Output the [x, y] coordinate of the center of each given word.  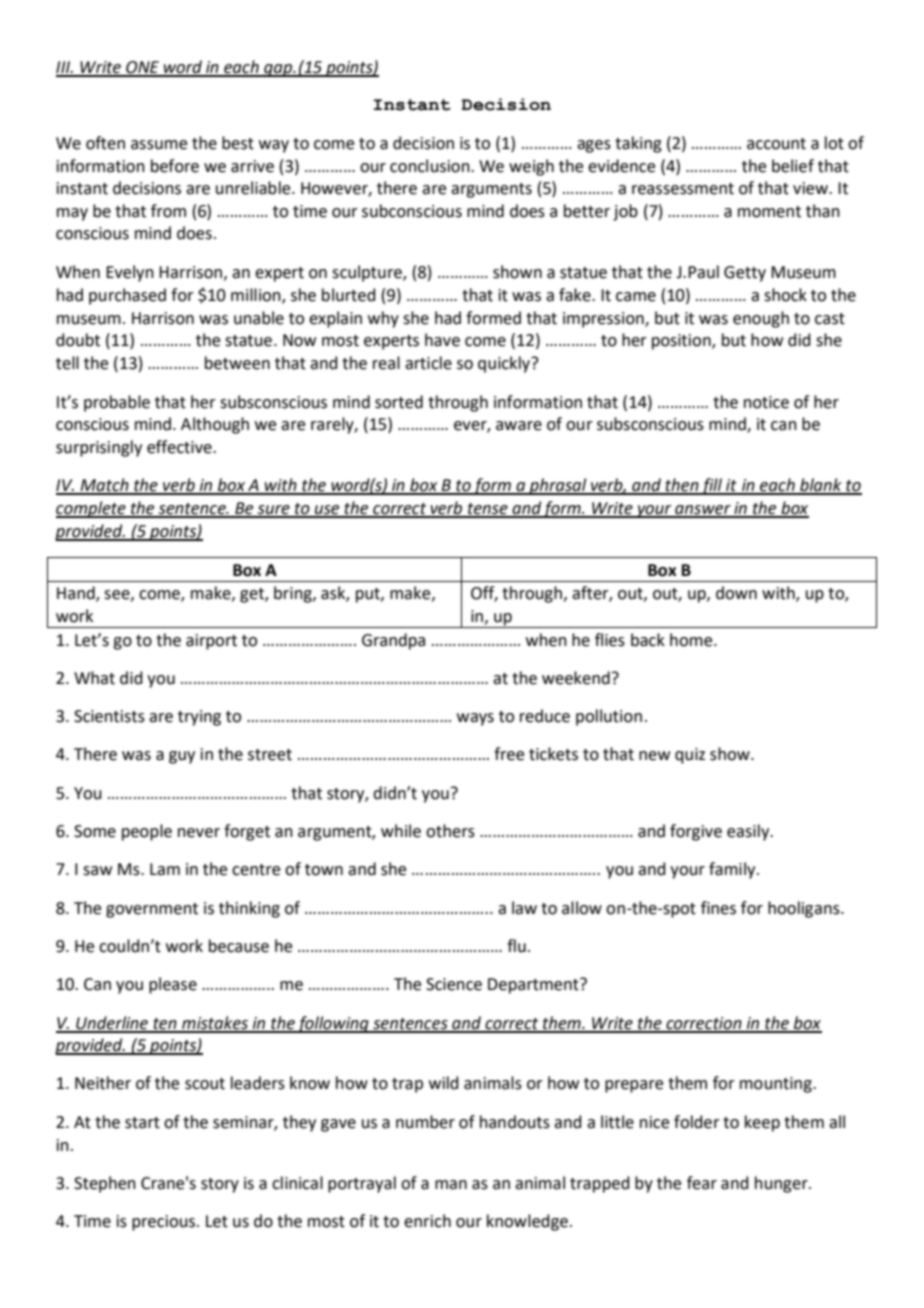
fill [712, 486]
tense [488, 510]
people [147, 832]
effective [180, 447]
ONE [143, 68]
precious [163, 1223]
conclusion [431, 166]
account [776, 144]
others [450, 831]
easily [749, 832]
